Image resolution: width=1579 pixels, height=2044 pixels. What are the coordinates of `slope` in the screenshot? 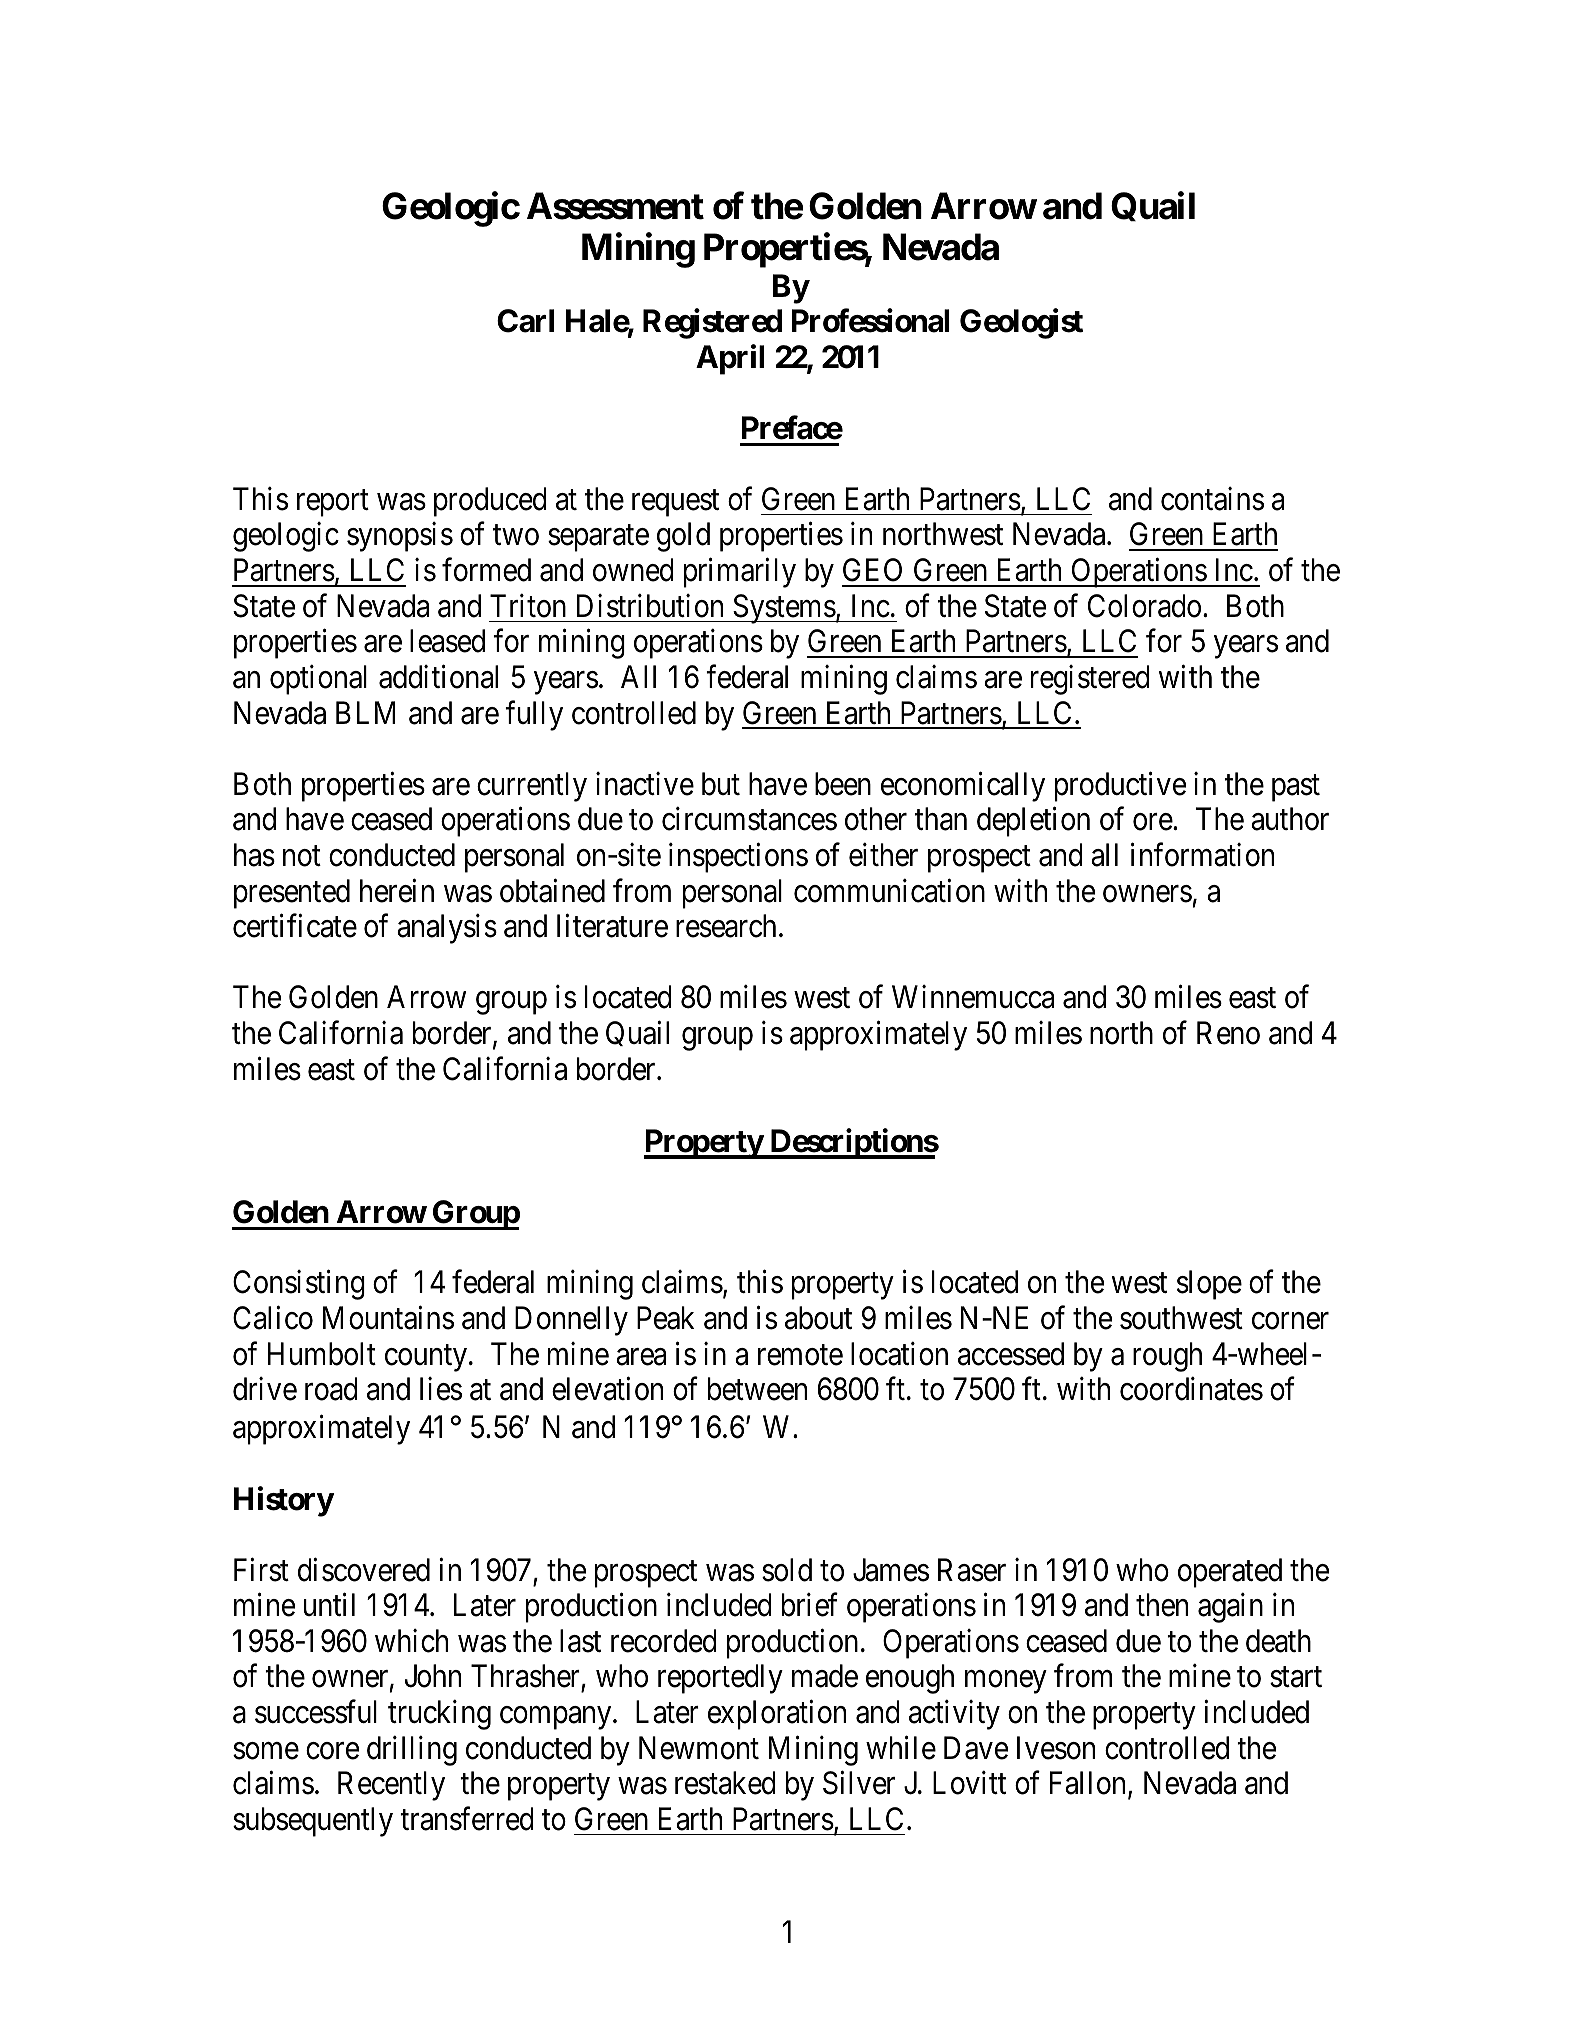 It's located at (1209, 1285).
